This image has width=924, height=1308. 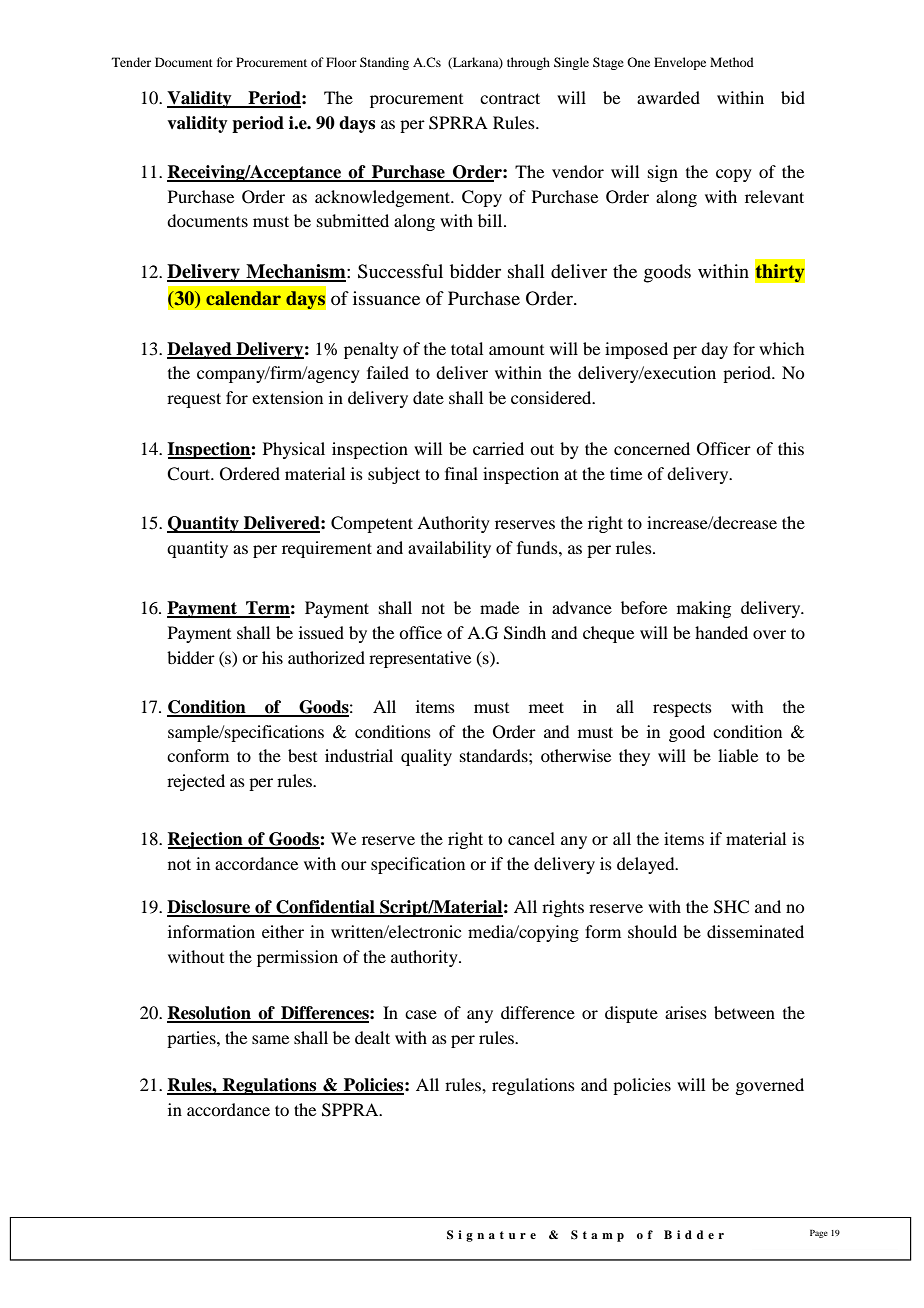 What do you see at coordinates (372, 1037) in the image?
I see `dealt` at bounding box center [372, 1037].
